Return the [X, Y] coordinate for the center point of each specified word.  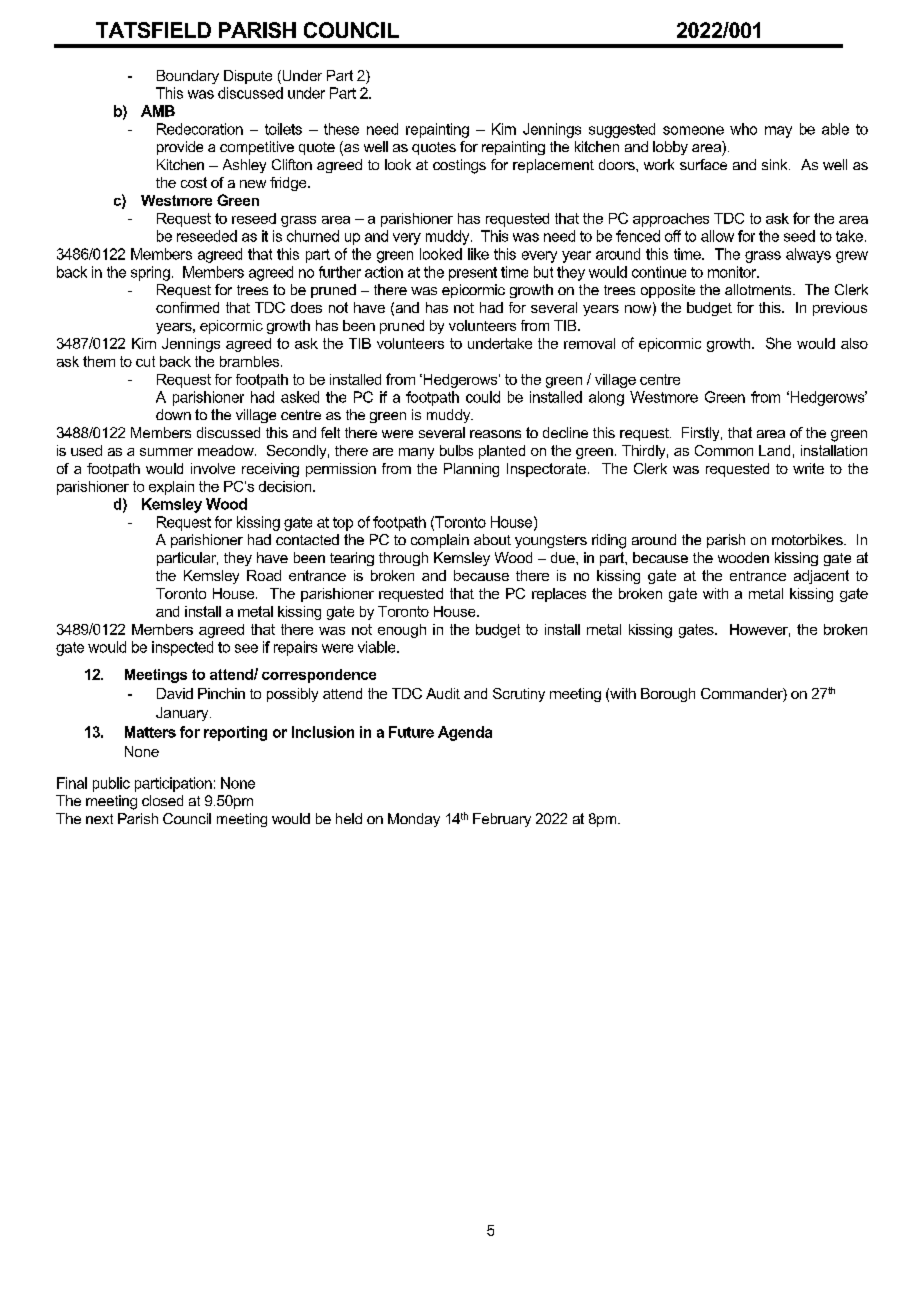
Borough [668, 695]
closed [162, 800]
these [341, 129]
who [743, 129]
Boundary [188, 77]
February [502, 820]
